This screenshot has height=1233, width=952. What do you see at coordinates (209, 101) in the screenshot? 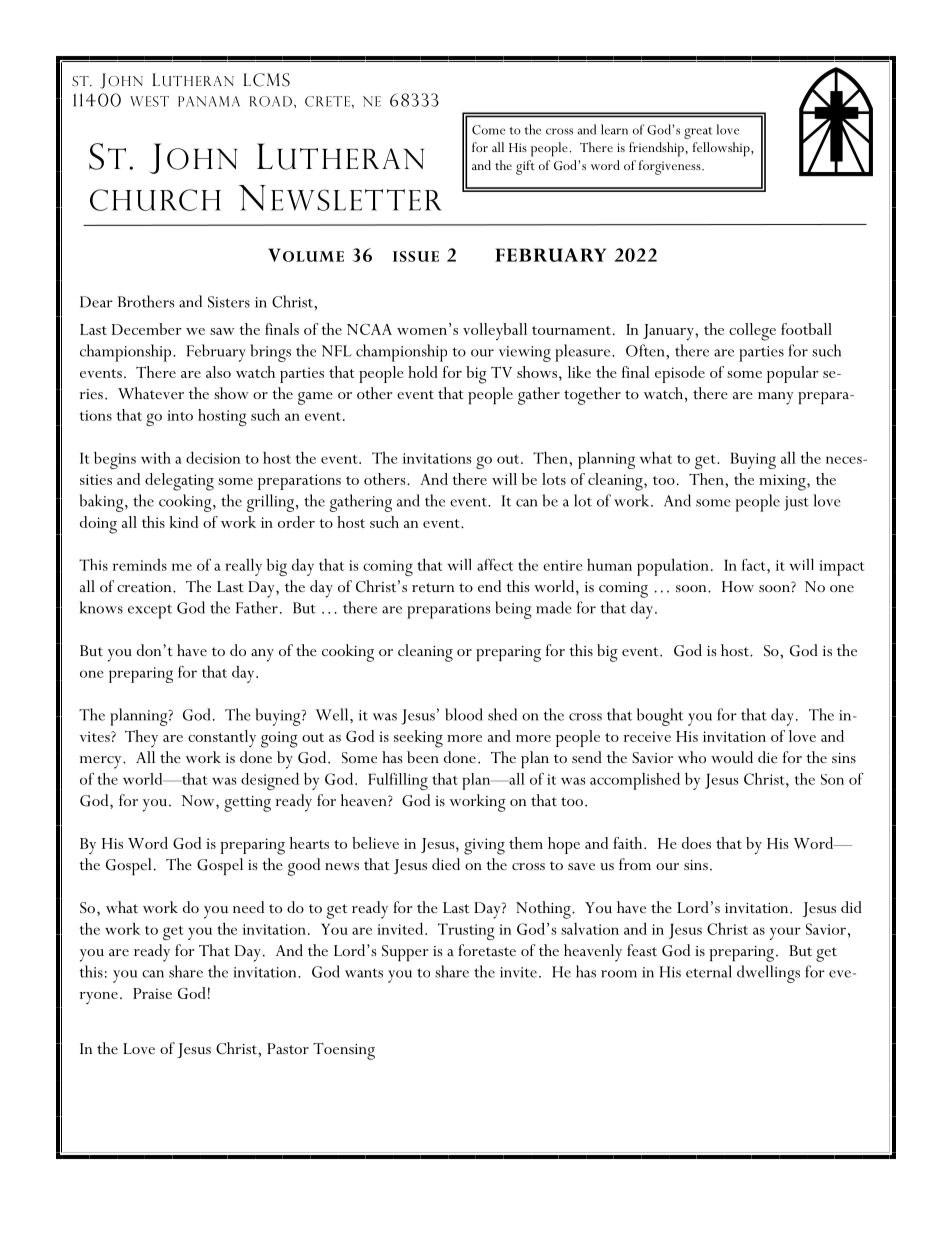
I see `PANAMA` at bounding box center [209, 101].
